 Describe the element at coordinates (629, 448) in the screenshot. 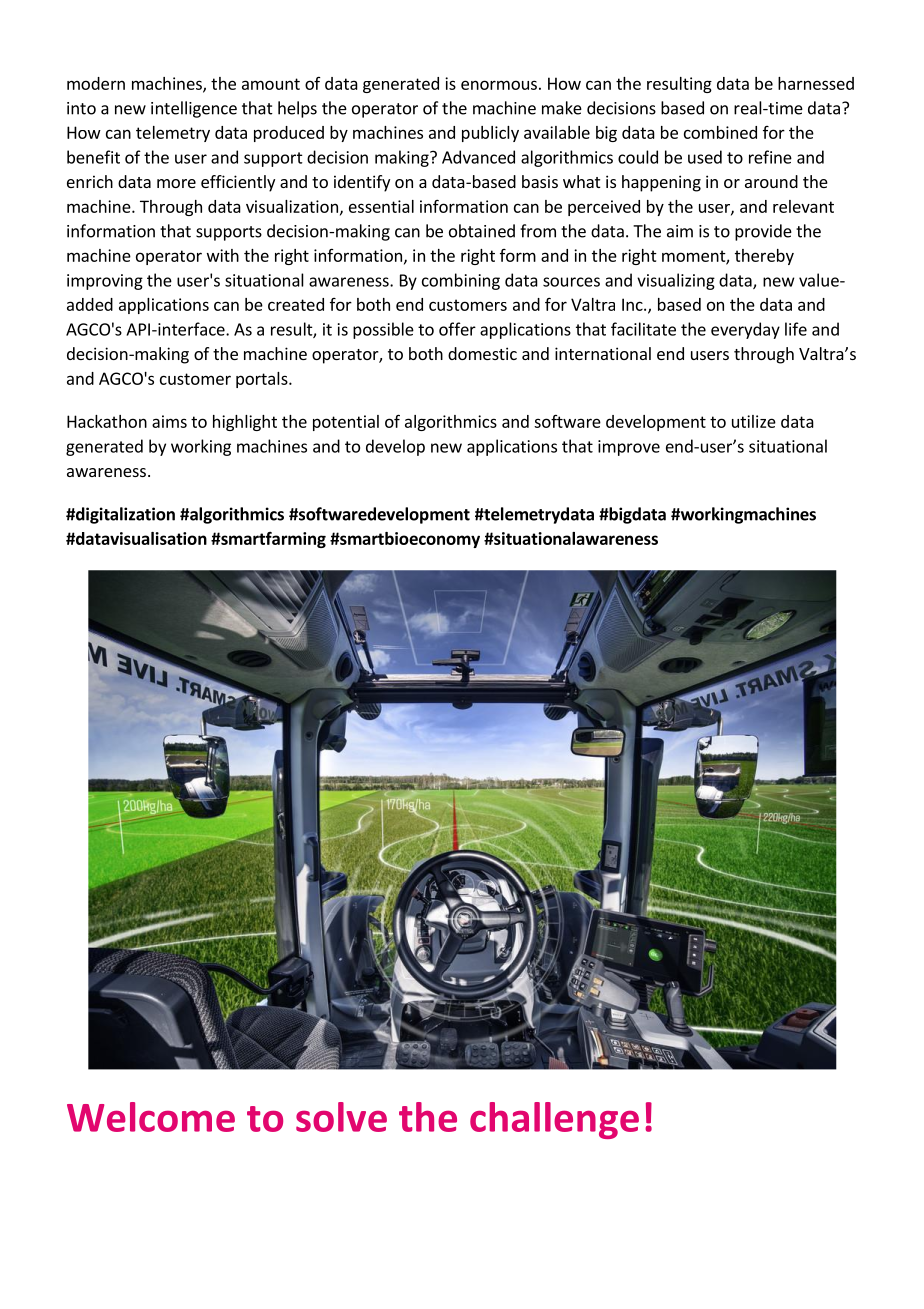

I see `improve` at that location.
